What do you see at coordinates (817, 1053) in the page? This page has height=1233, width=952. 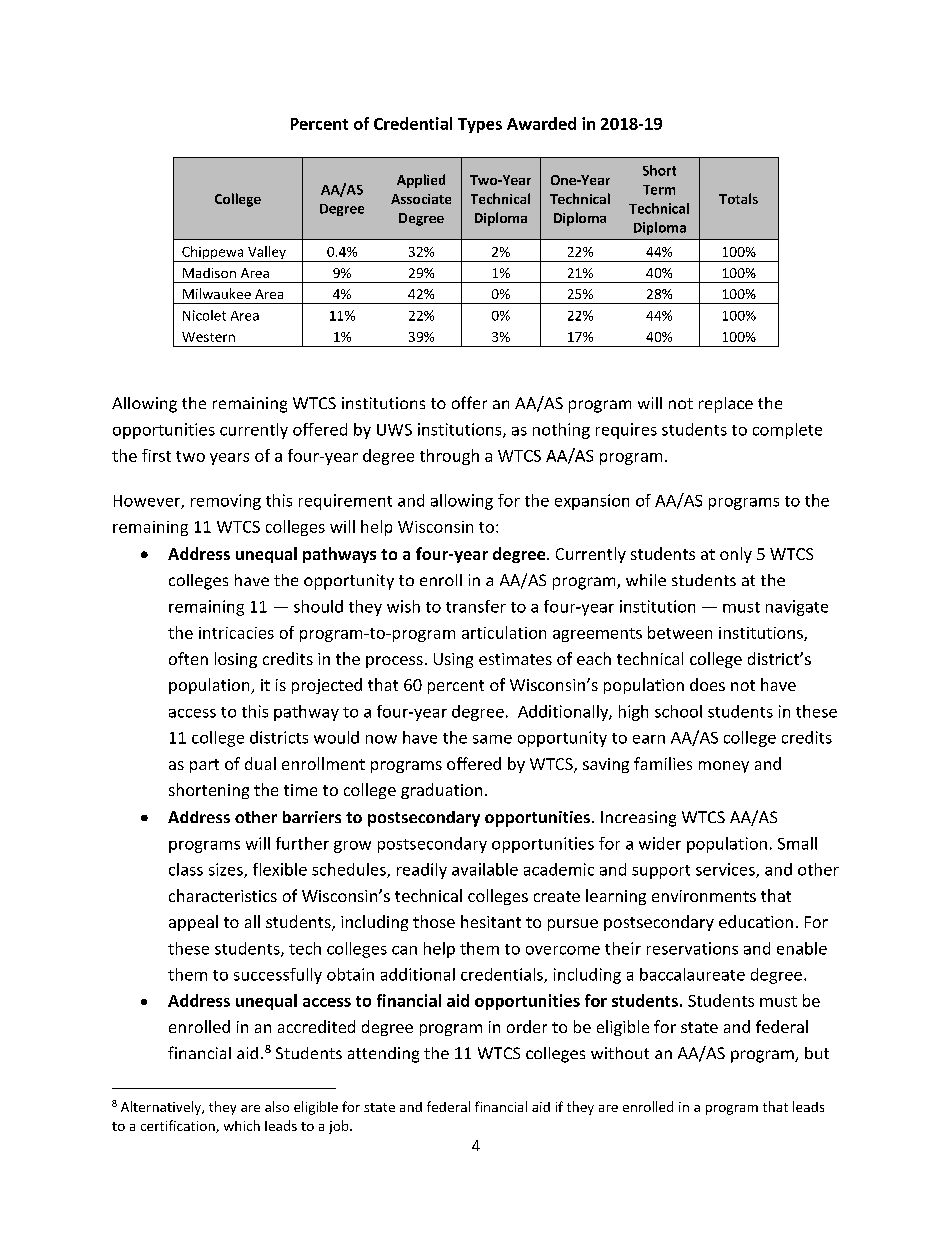 I see `but` at bounding box center [817, 1053].
